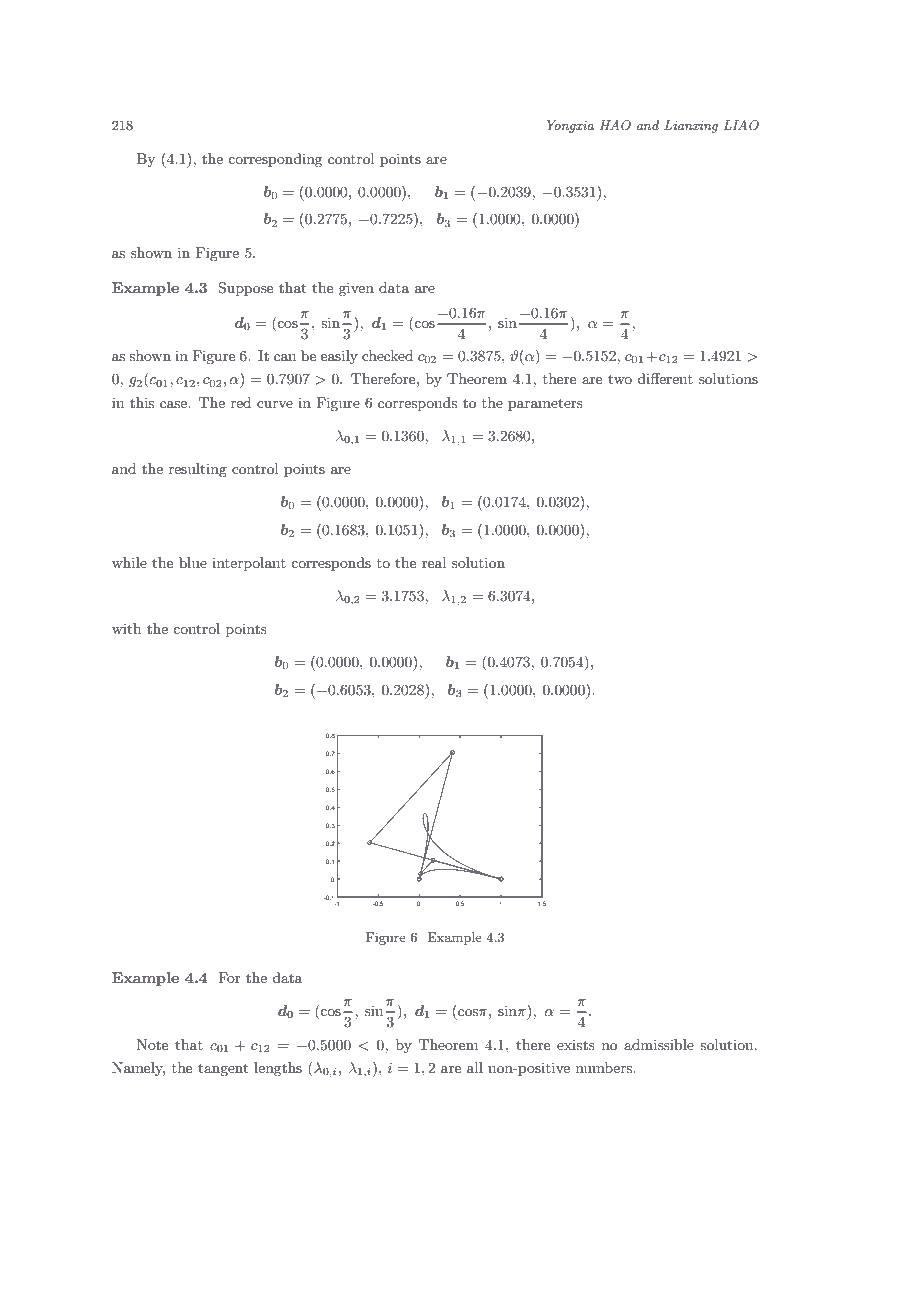 The height and width of the screenshot is (1308, 924). I want to click on checked, so click(387, 355).
